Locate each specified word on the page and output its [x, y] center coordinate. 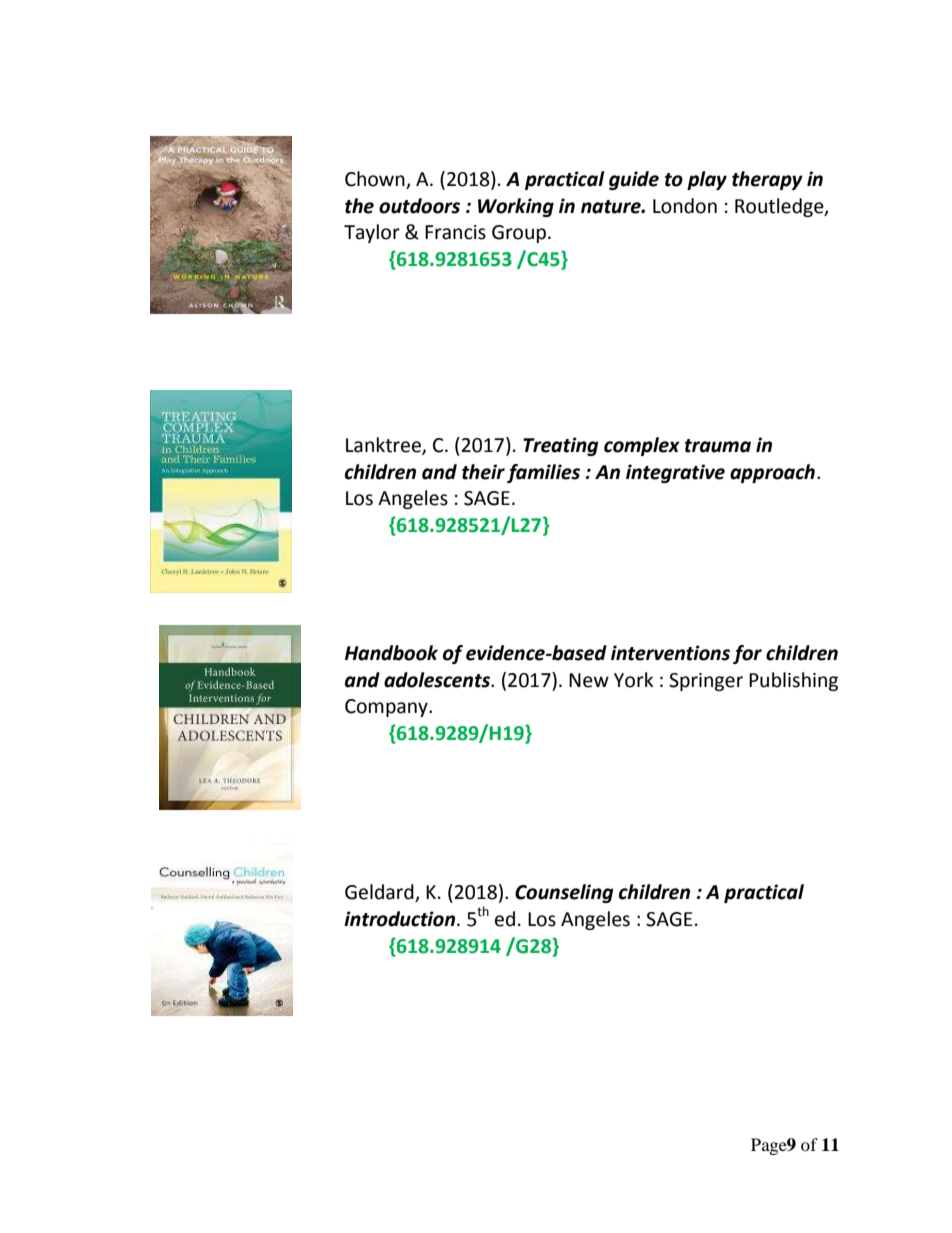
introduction [401, 919]
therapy [767, 180]
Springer [706, 682]
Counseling [564, 893]
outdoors [419, 206]
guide [634, 180]
